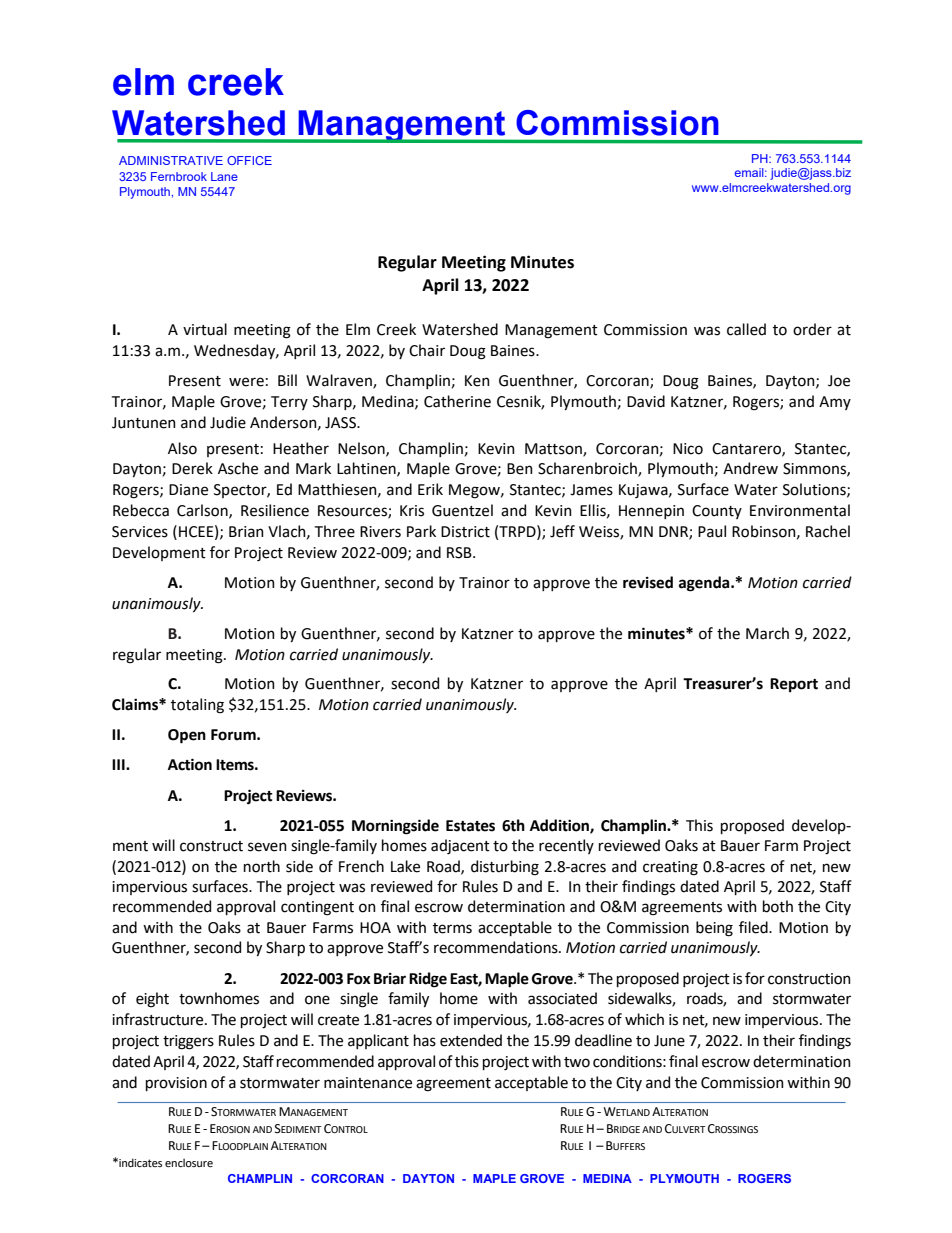 The image size is (952, 1233). Describe the element at coordinates (670, 868) in the screenshot. I see `creating` at that location.
